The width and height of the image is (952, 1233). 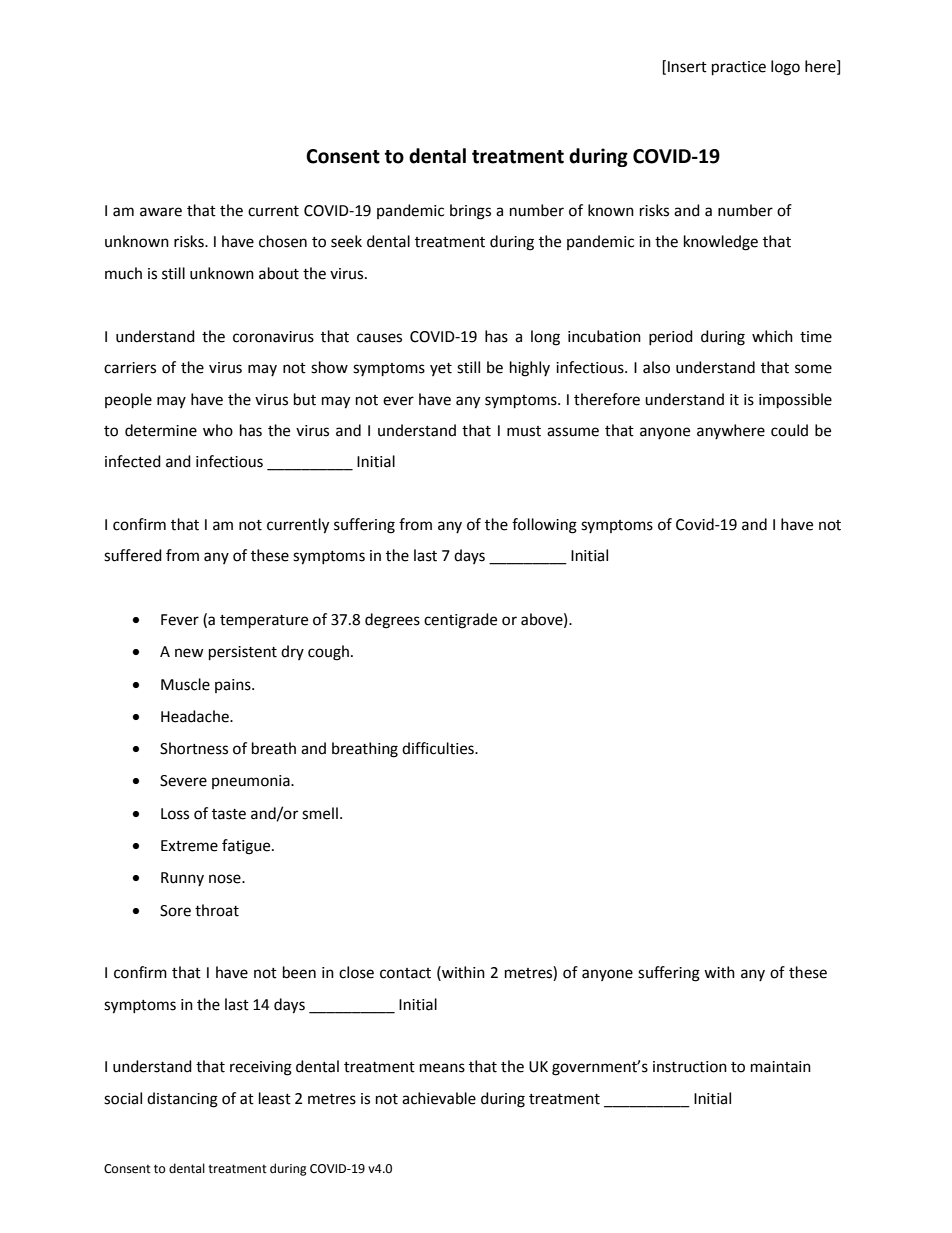 What do you see at coordinates (442, 1068) in the image?
I see `means` at bounding box center [442, 1068].
